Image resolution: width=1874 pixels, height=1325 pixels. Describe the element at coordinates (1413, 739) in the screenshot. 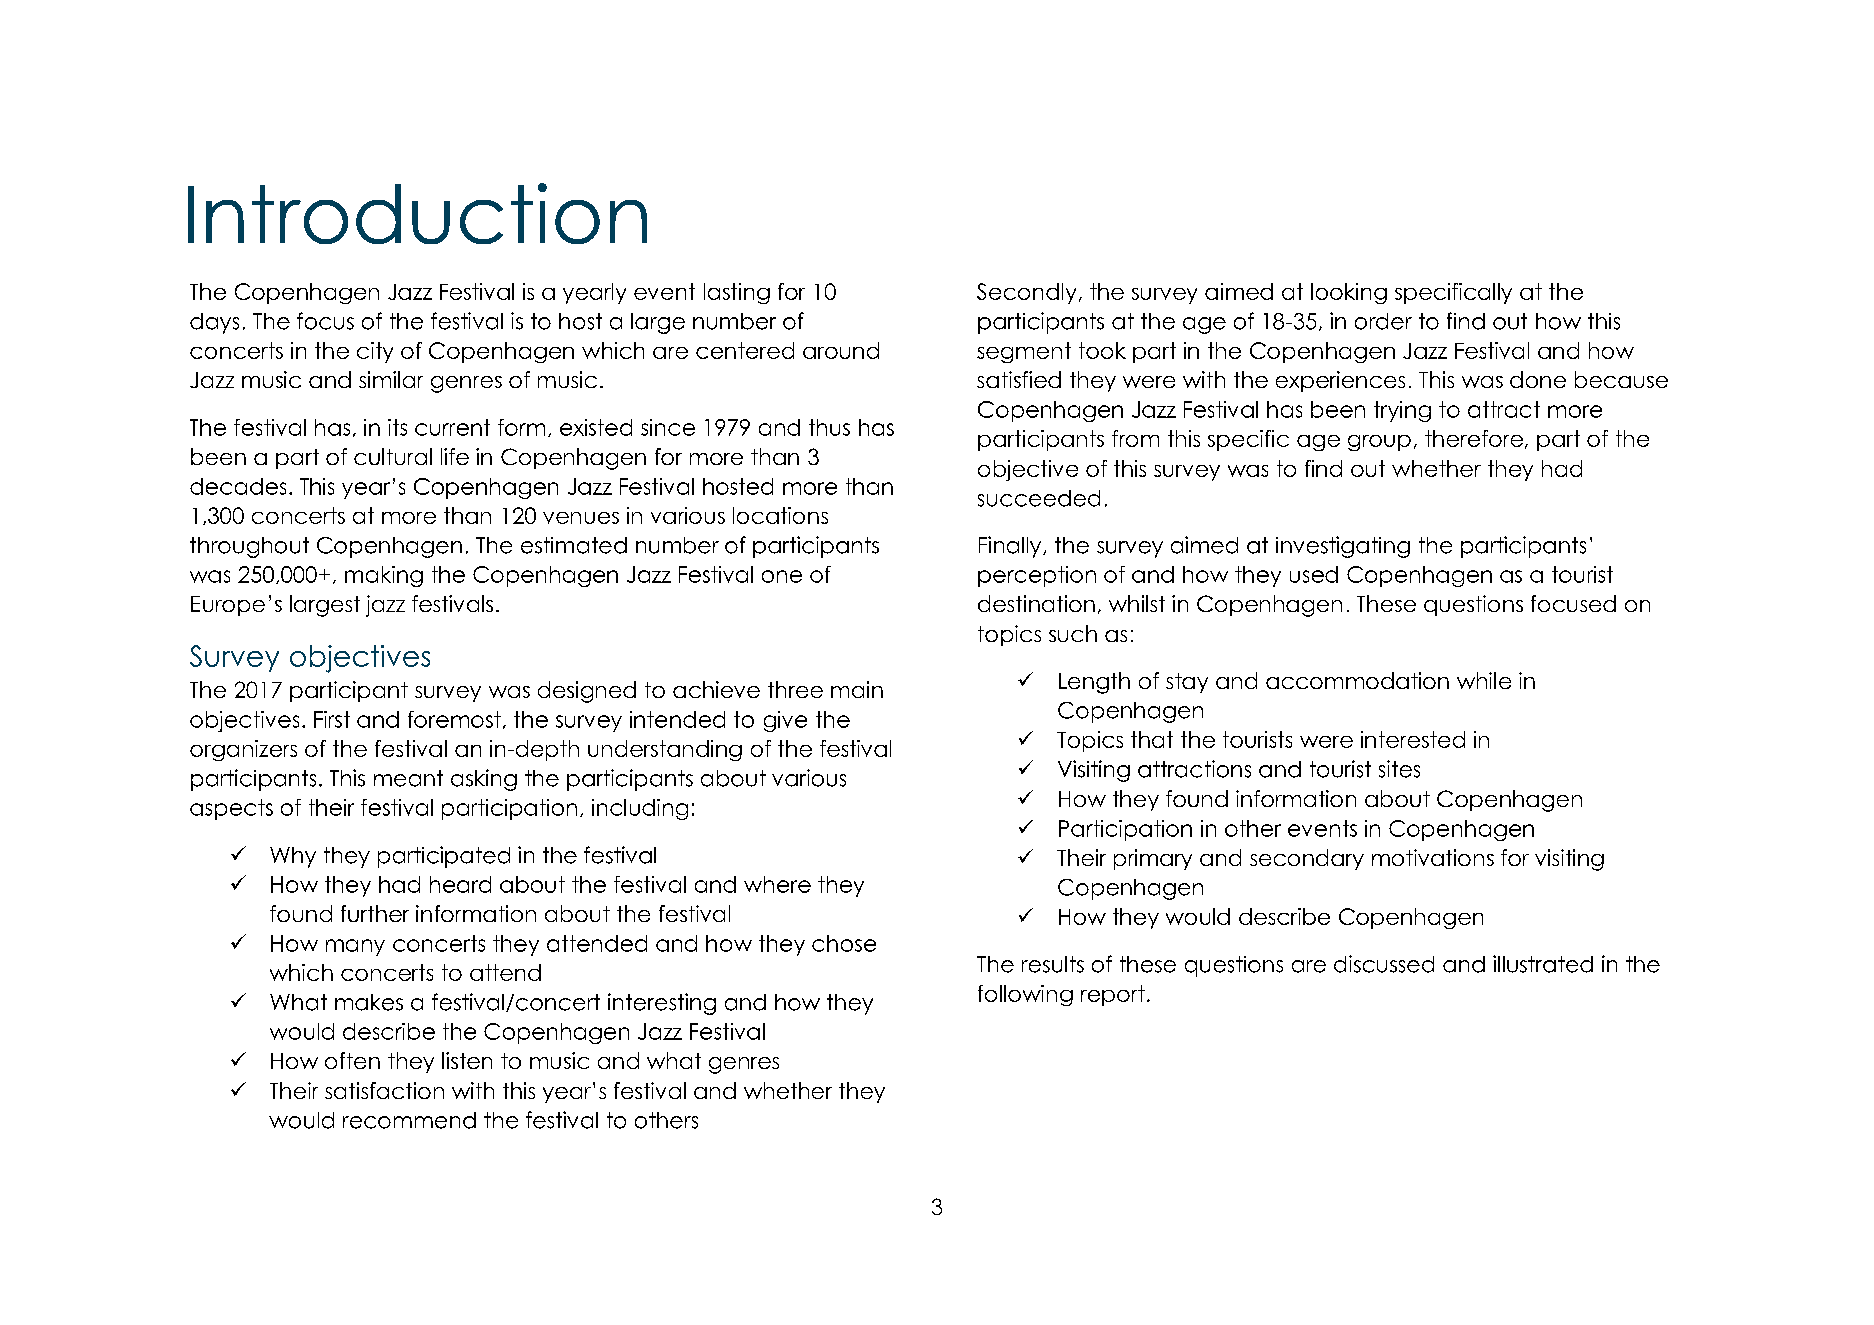

I see `interested` at that location.
